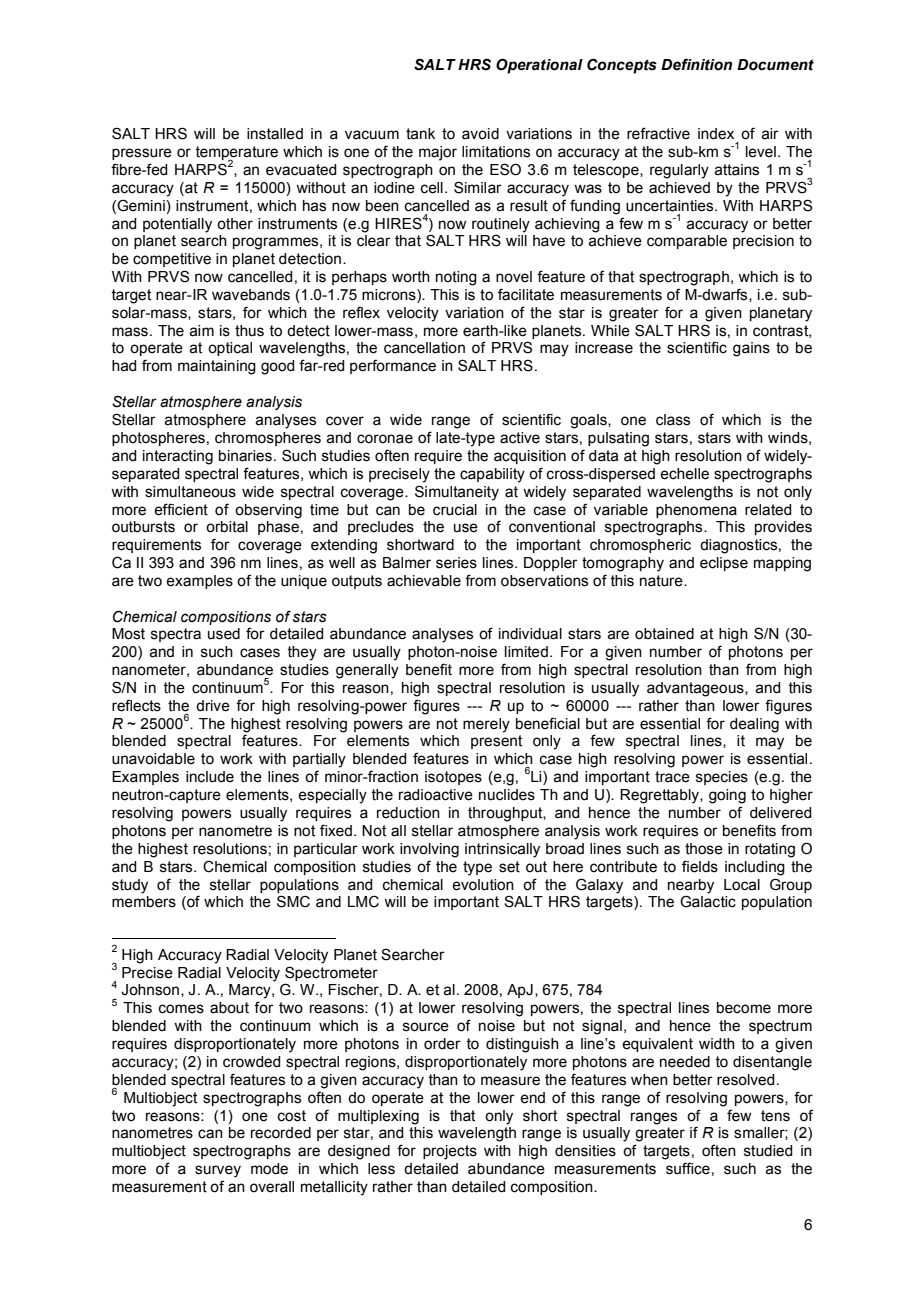 The width and height of the screenshot is (924, 1308). I want to click on going, so click(727, 796).
